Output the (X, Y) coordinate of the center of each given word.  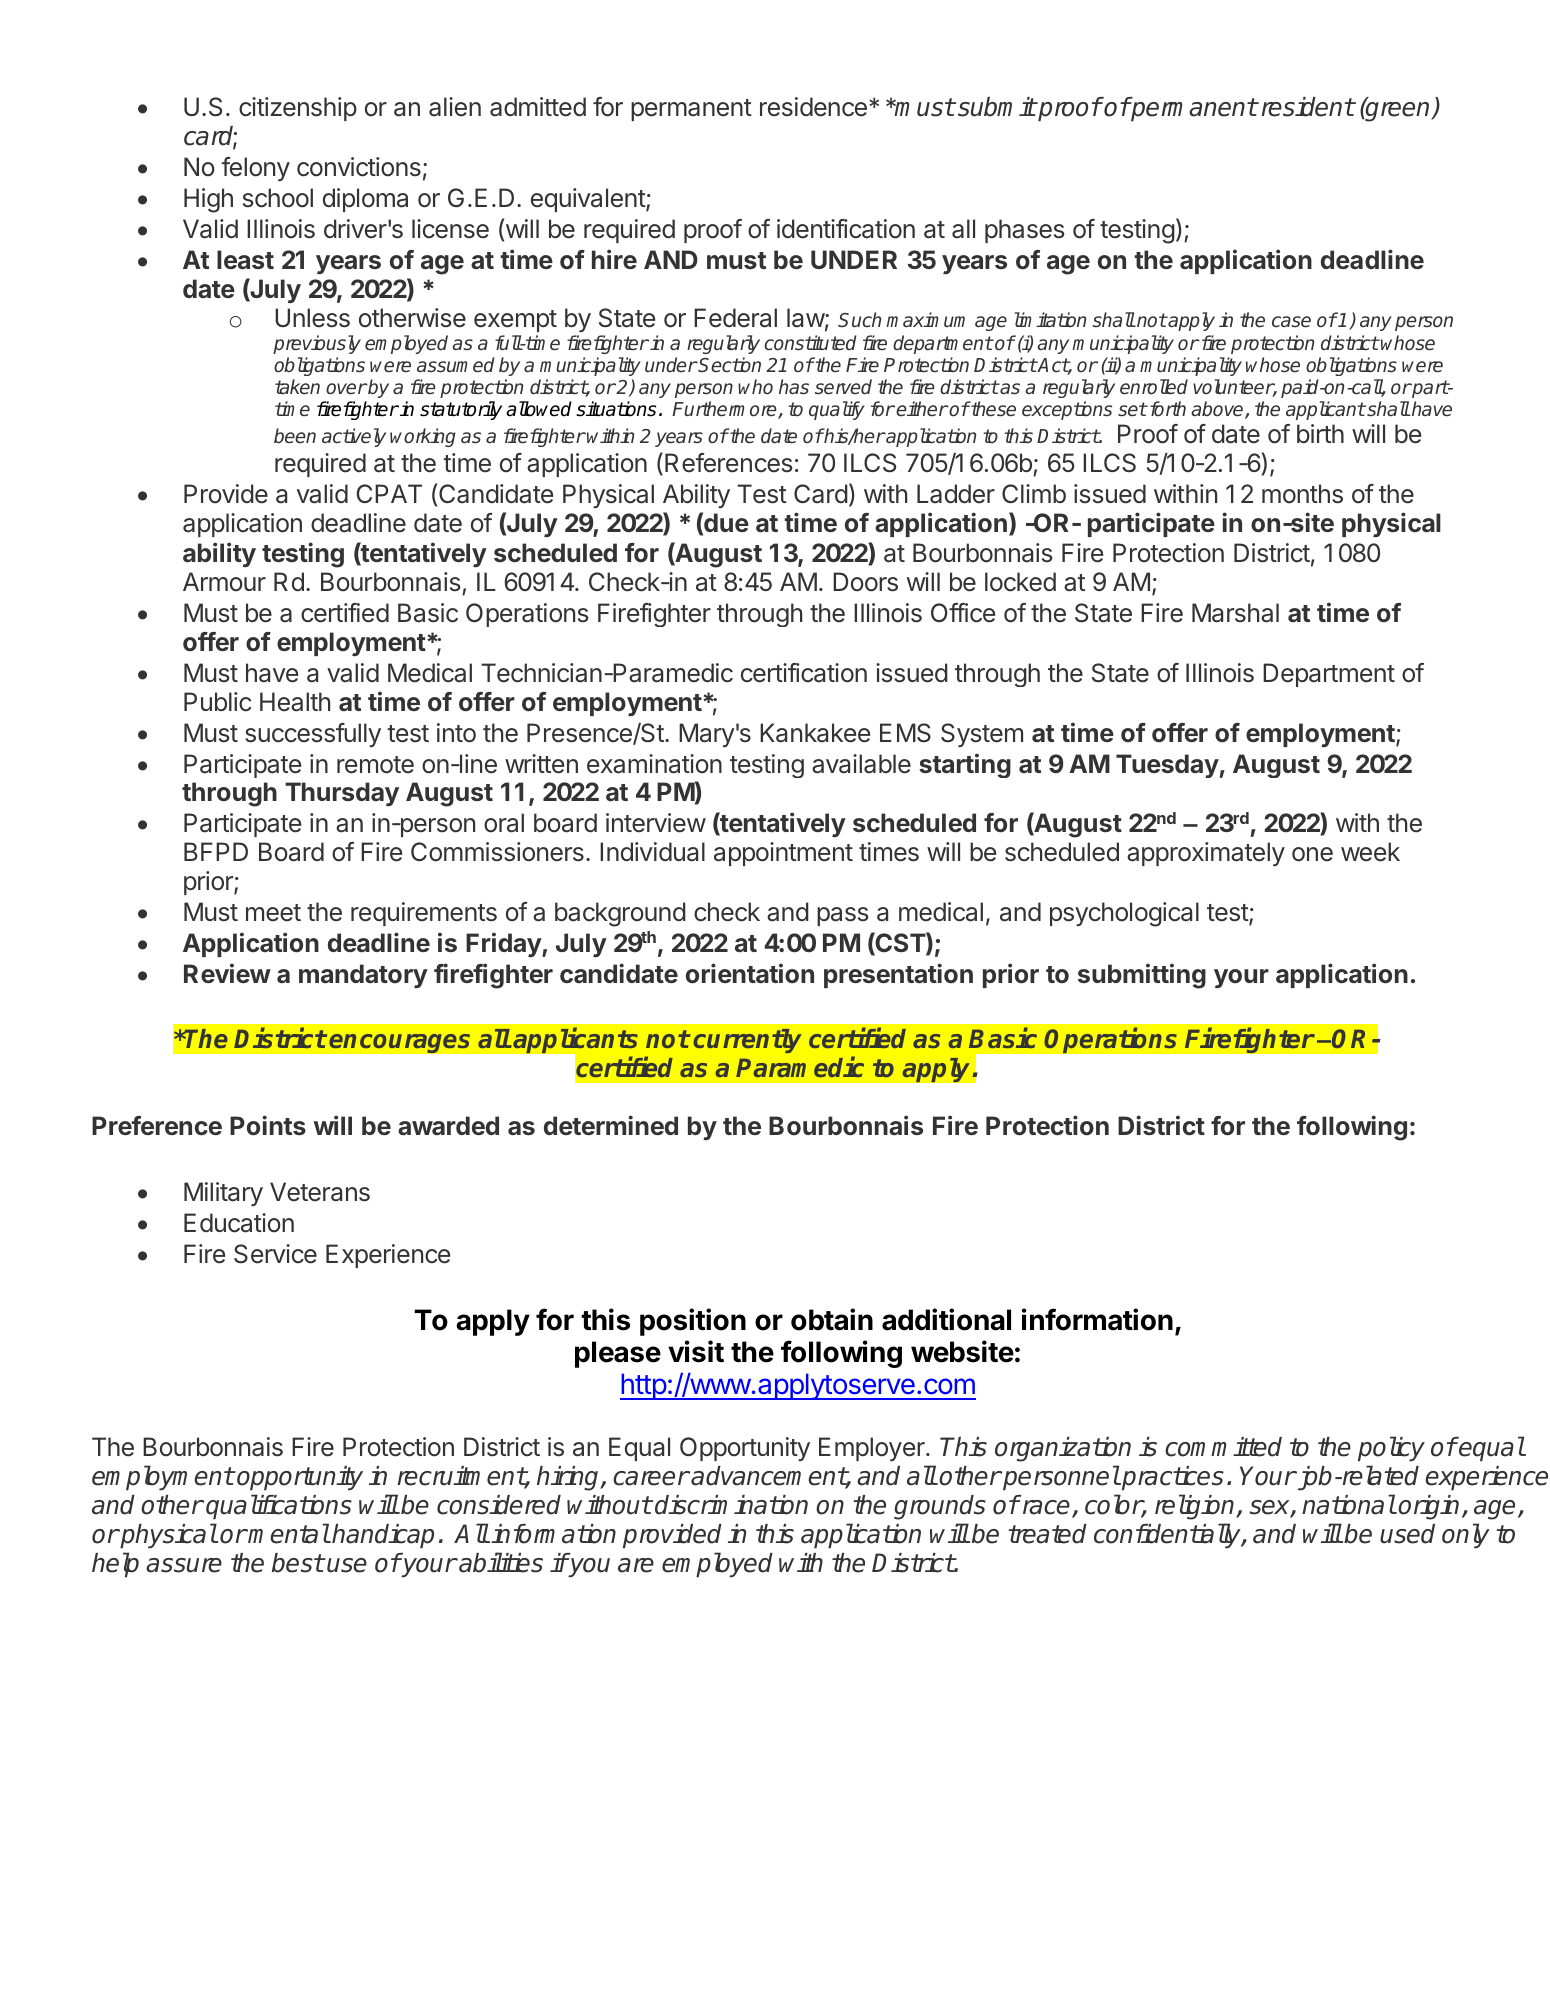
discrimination (731, 1505)
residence (813, 107)
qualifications (279, 1507)
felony (255, 169)
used (1407, 1534)
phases (1024, 231)
